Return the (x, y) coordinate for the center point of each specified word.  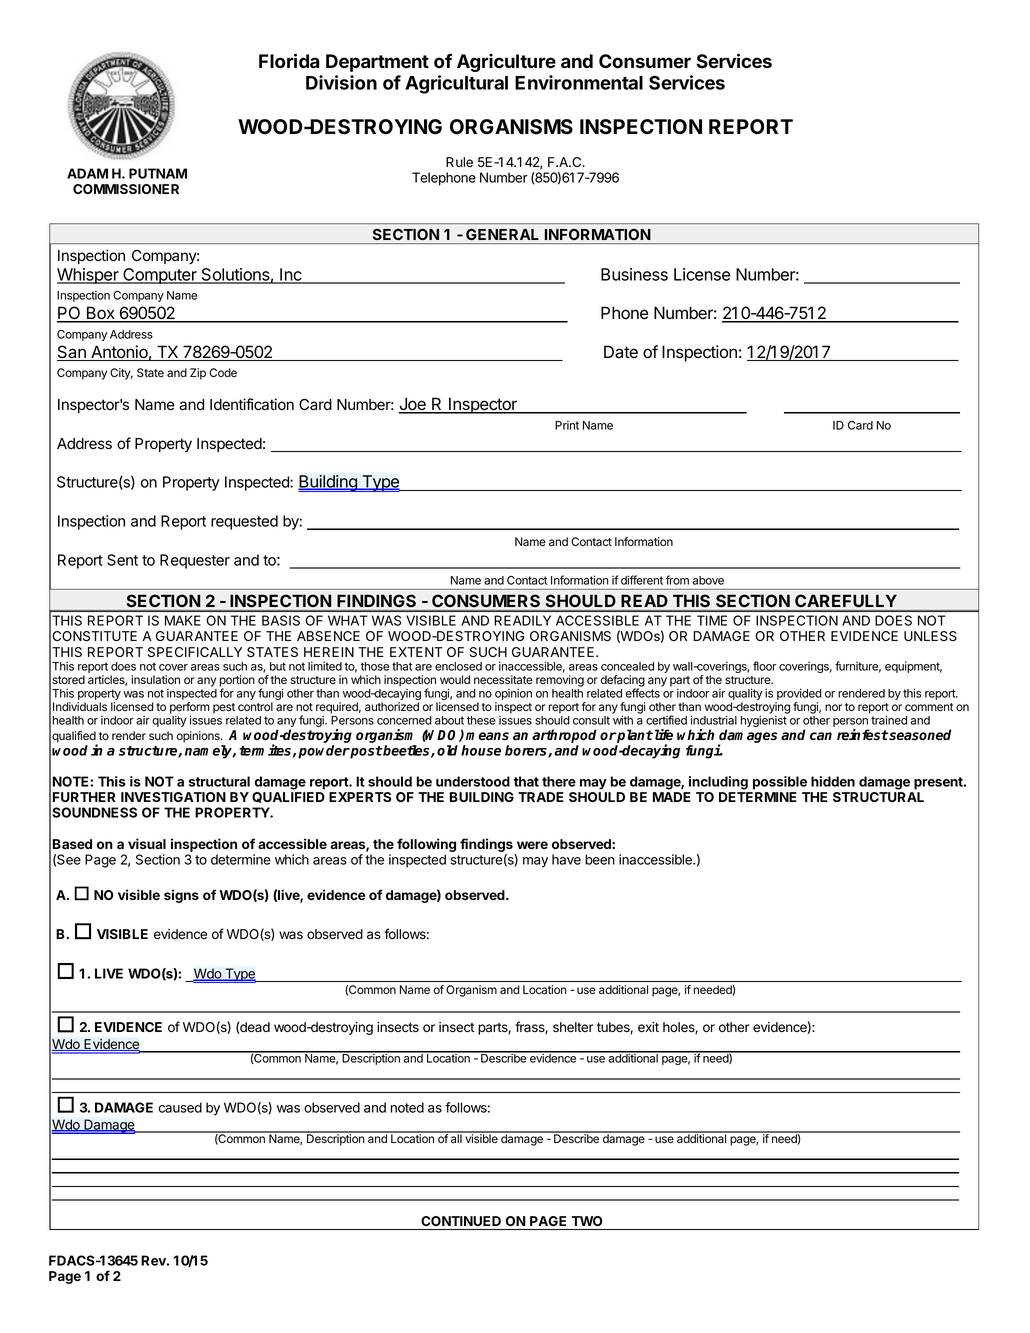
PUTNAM (158, 173)
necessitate (503, 679)
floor (764, 666)
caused (180, 1107)
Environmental (579, 82)
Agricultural (456, 84)
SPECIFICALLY (195, 652)
